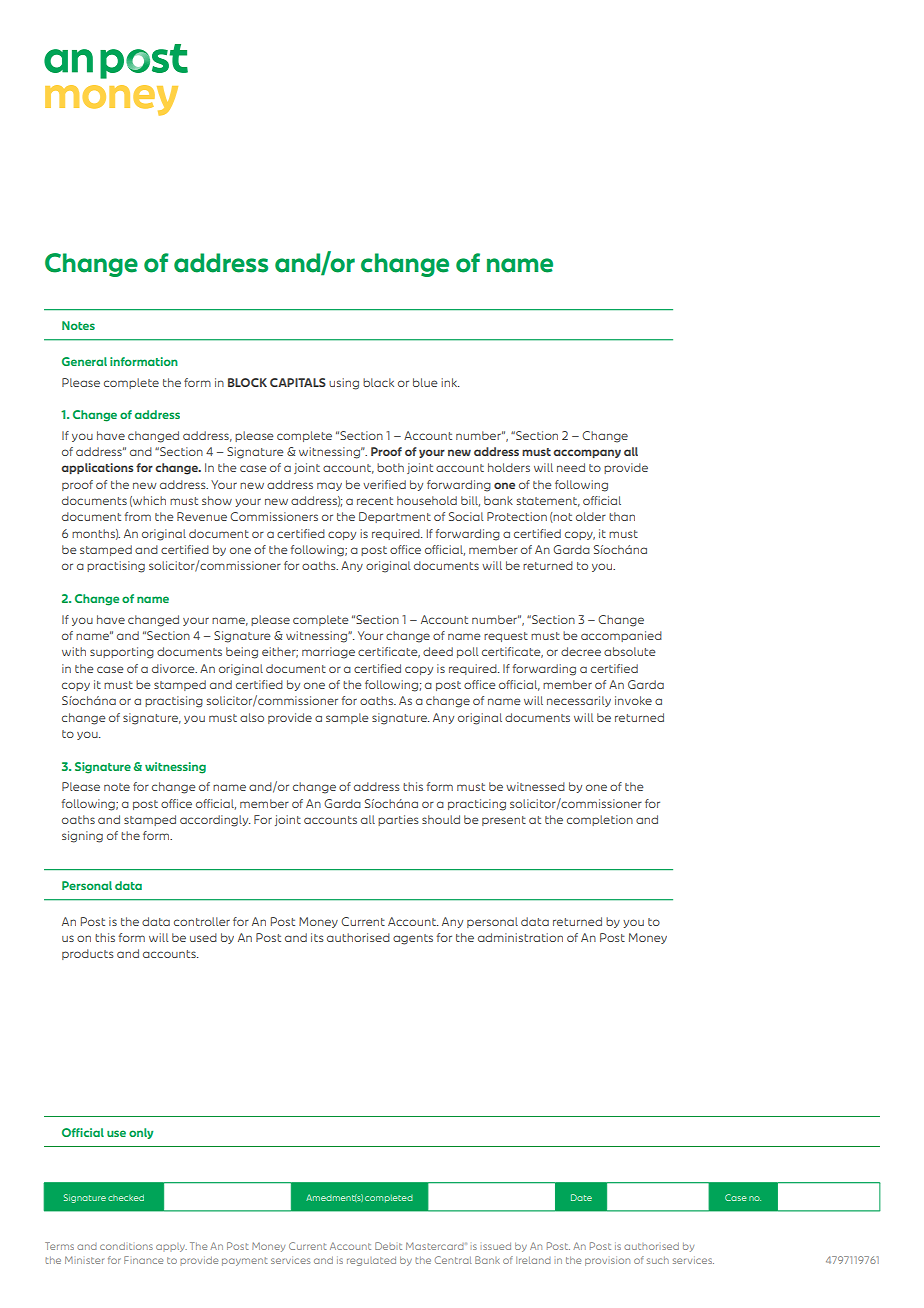 The width and height of the image is (924, 1308). Describe the element at coordinates (587, 453) in the image. I see `accompany` at that location.
